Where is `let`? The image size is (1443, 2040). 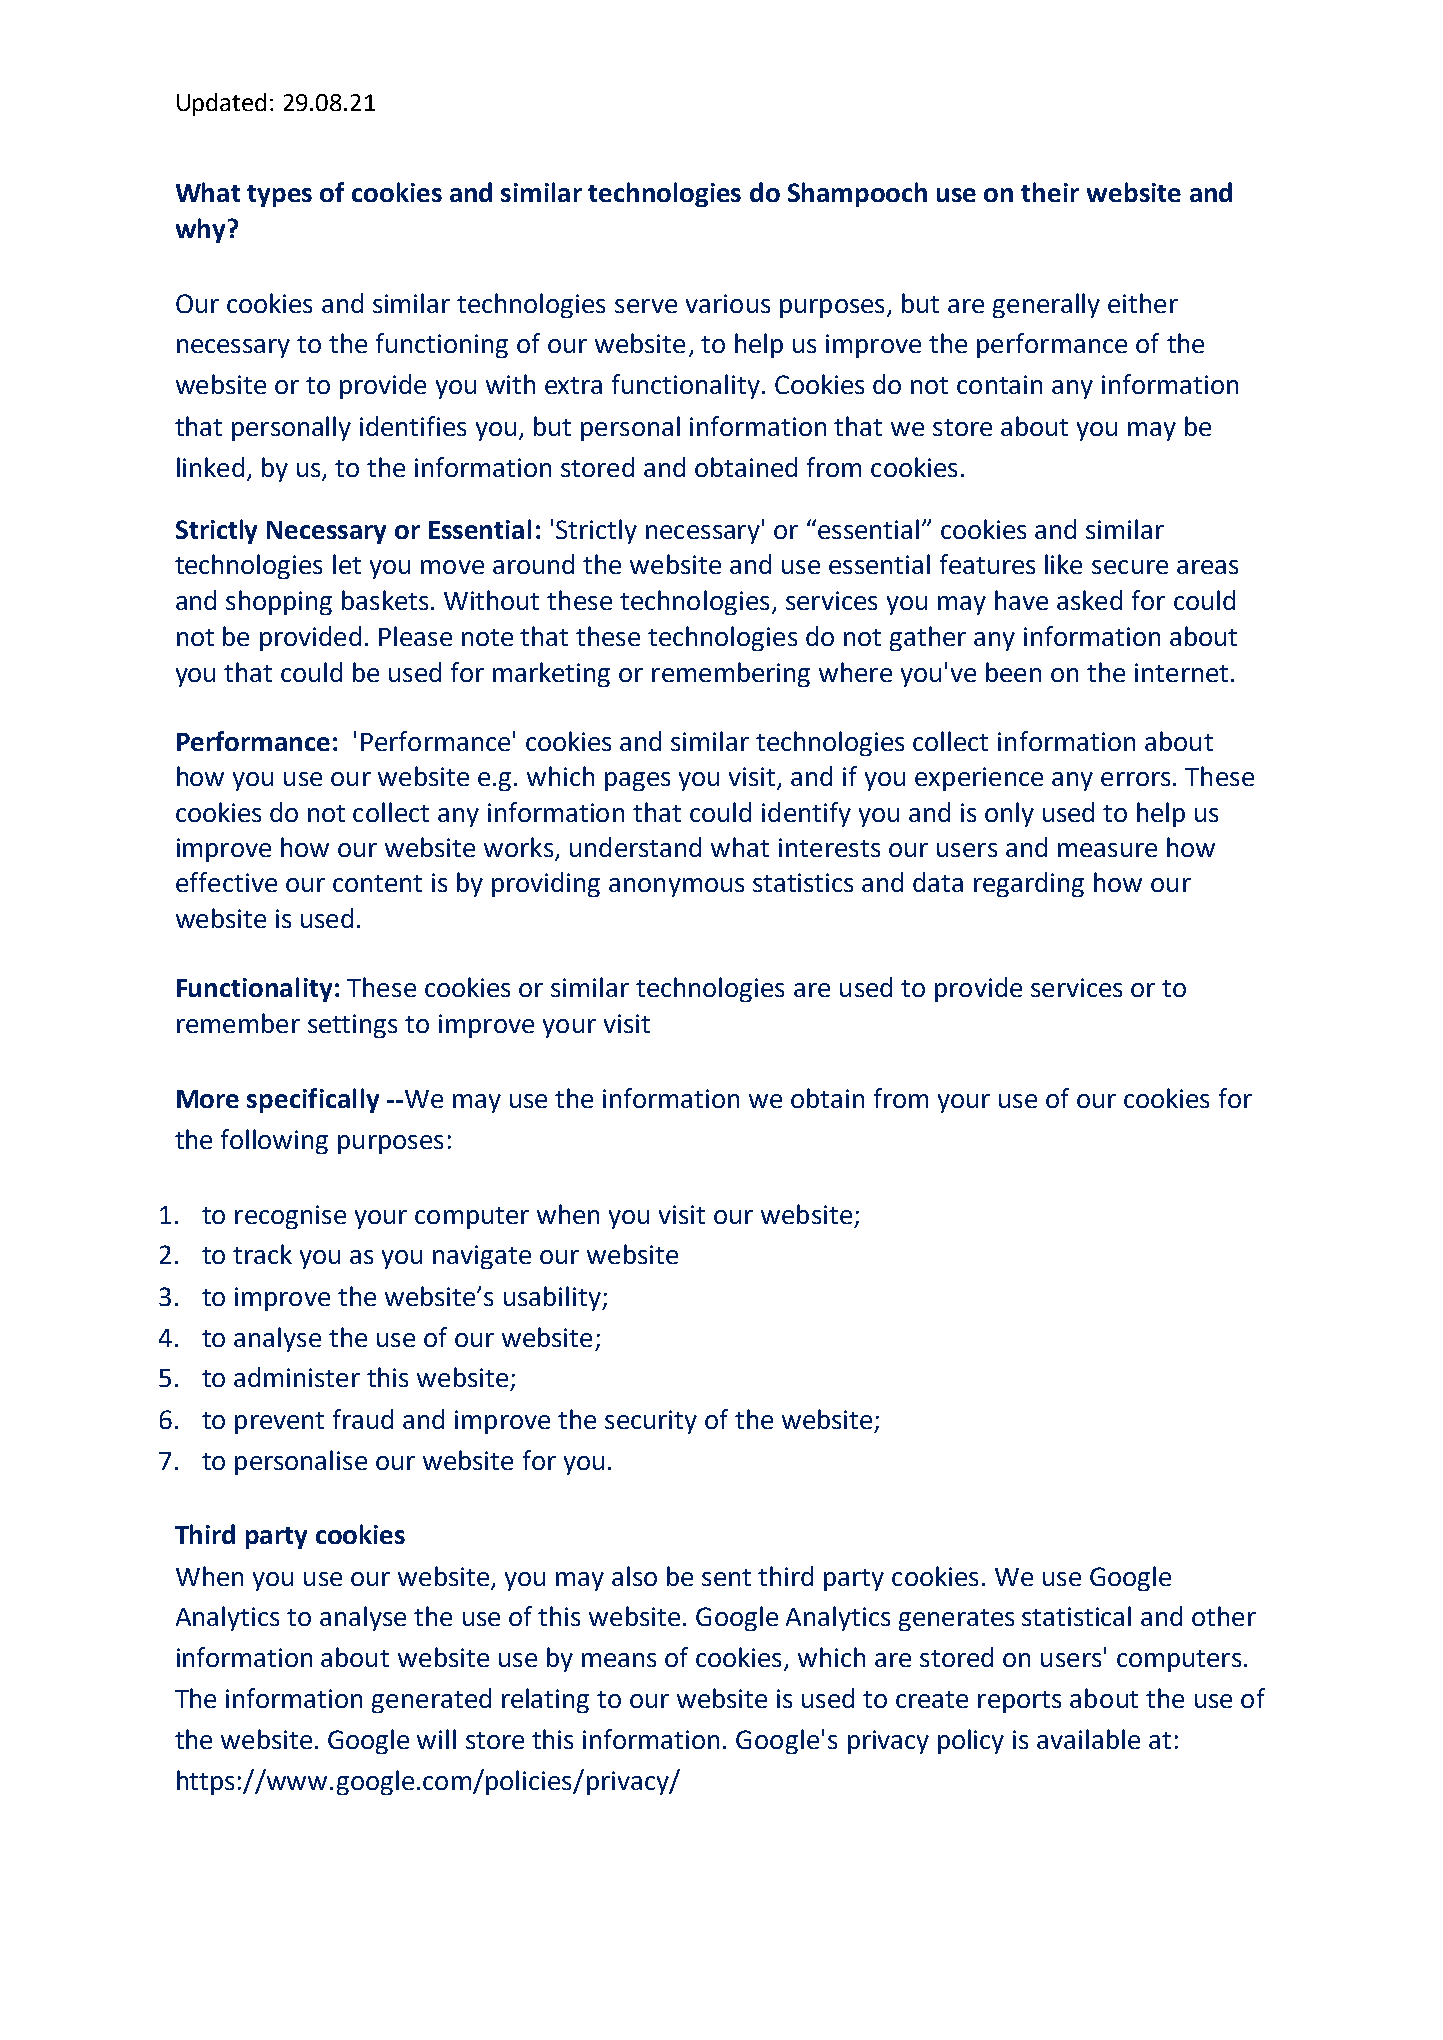 let is located at coordinates (347, 564).
